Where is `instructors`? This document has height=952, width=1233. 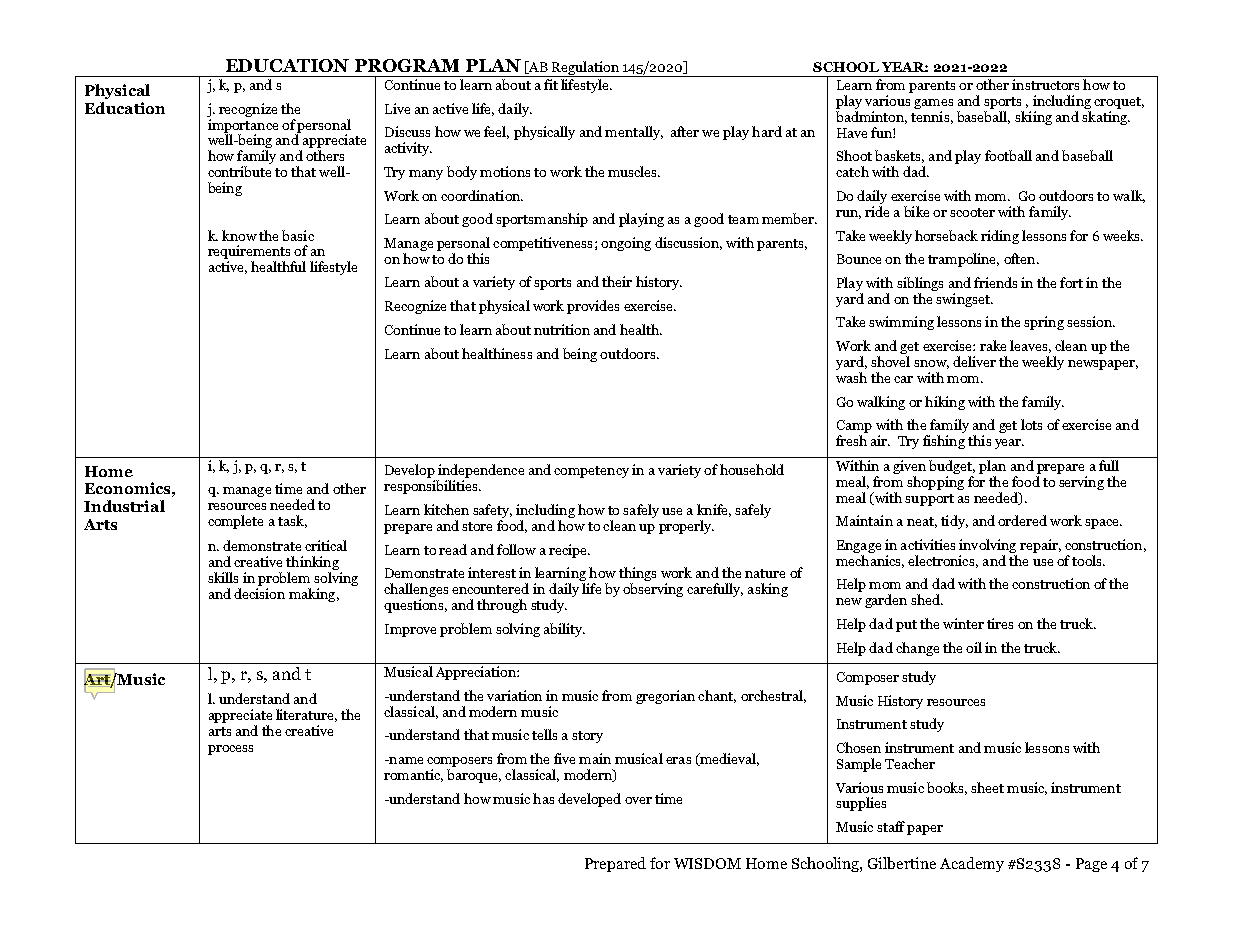 instructors is located at coordinates (1045, 84).
